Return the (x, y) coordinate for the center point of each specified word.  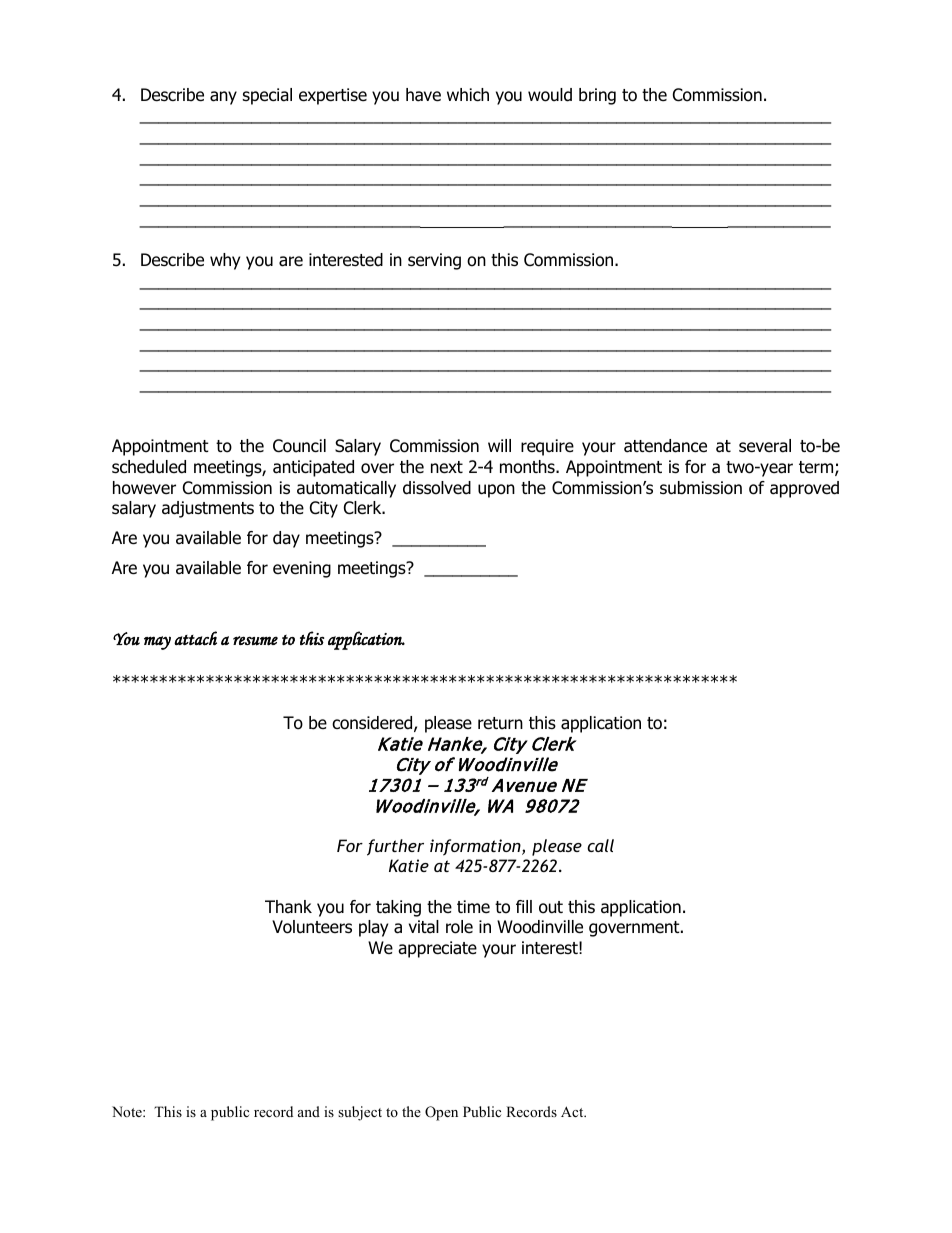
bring (597, 96)
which (468, 94)
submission (701, 488)
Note (128, 1111)
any (223, 98)
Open (441, 1113)
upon (496, 491)
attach (195, 638)
